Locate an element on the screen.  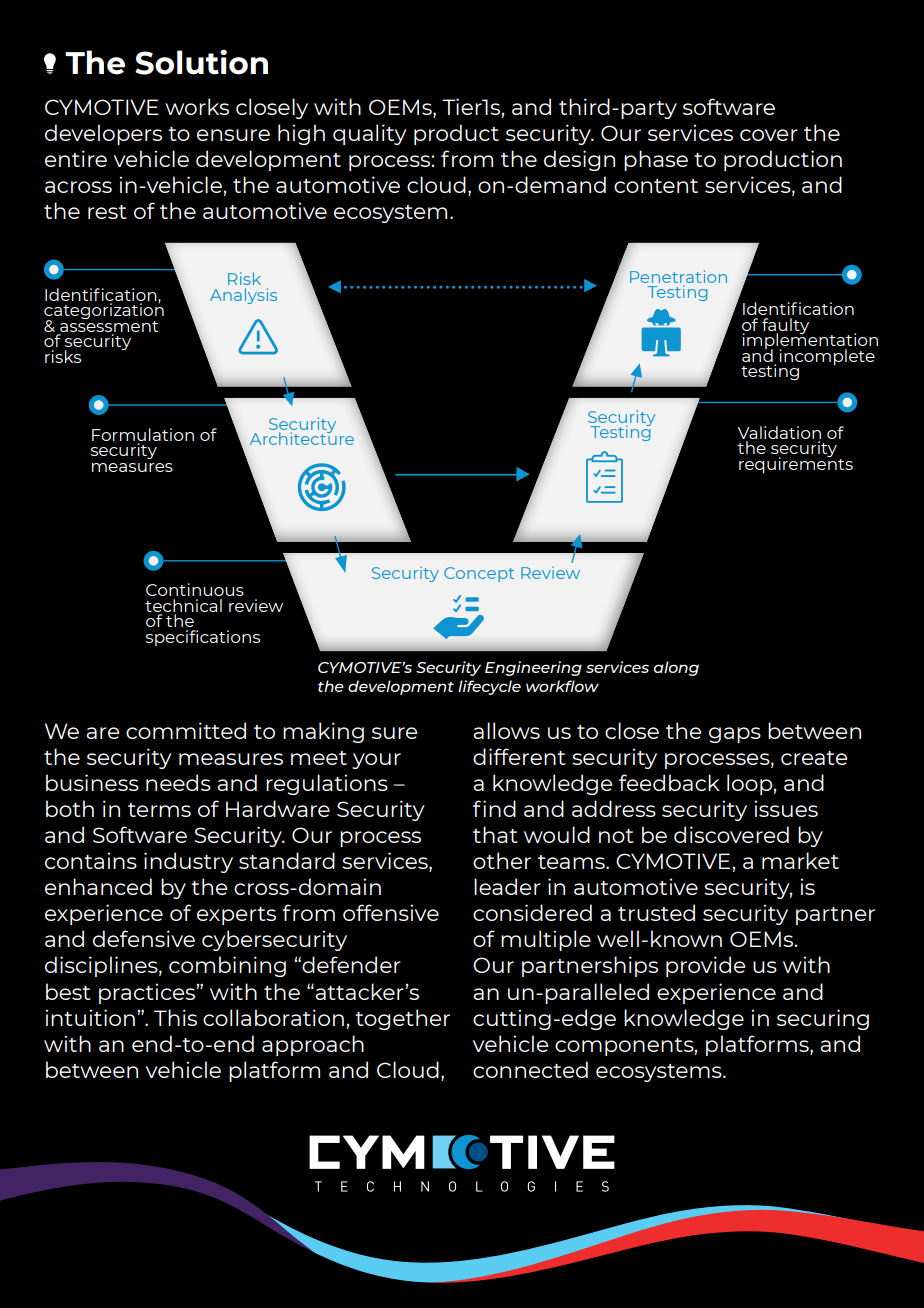
phase is located at coordinates (656, 160).
